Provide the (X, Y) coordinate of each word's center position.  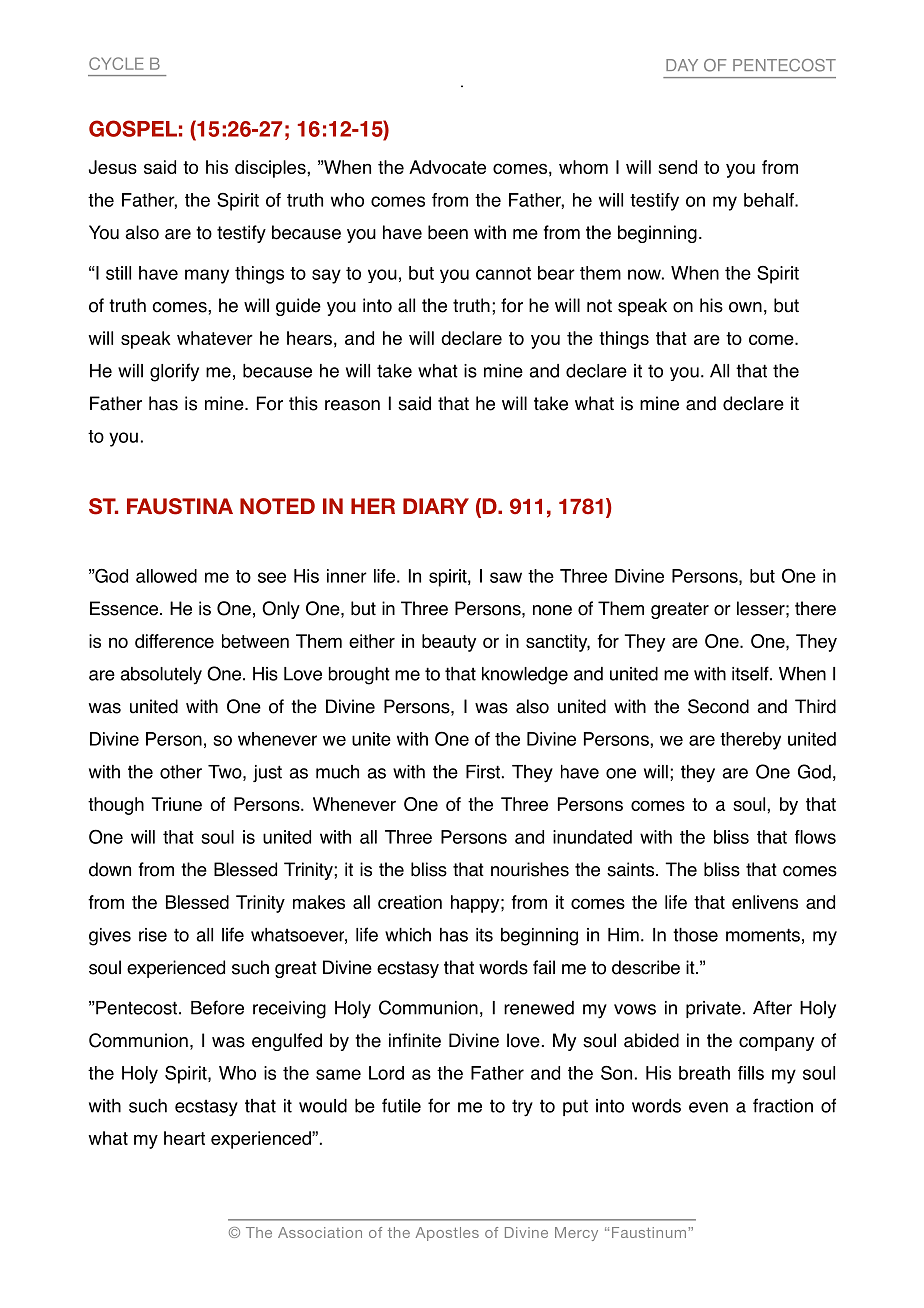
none (552, 610)
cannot (503, 273)
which (408, 935)
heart (184, 1138)
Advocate (447, 167)
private (713, 1009)
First (483, 772)
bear (556, 273)
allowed (166, 576)
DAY (682, 65)
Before (217, 1007)
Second (718, 706)
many (207, 276)
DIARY (436, 506)
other (181, 772)
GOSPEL (133, 128)
